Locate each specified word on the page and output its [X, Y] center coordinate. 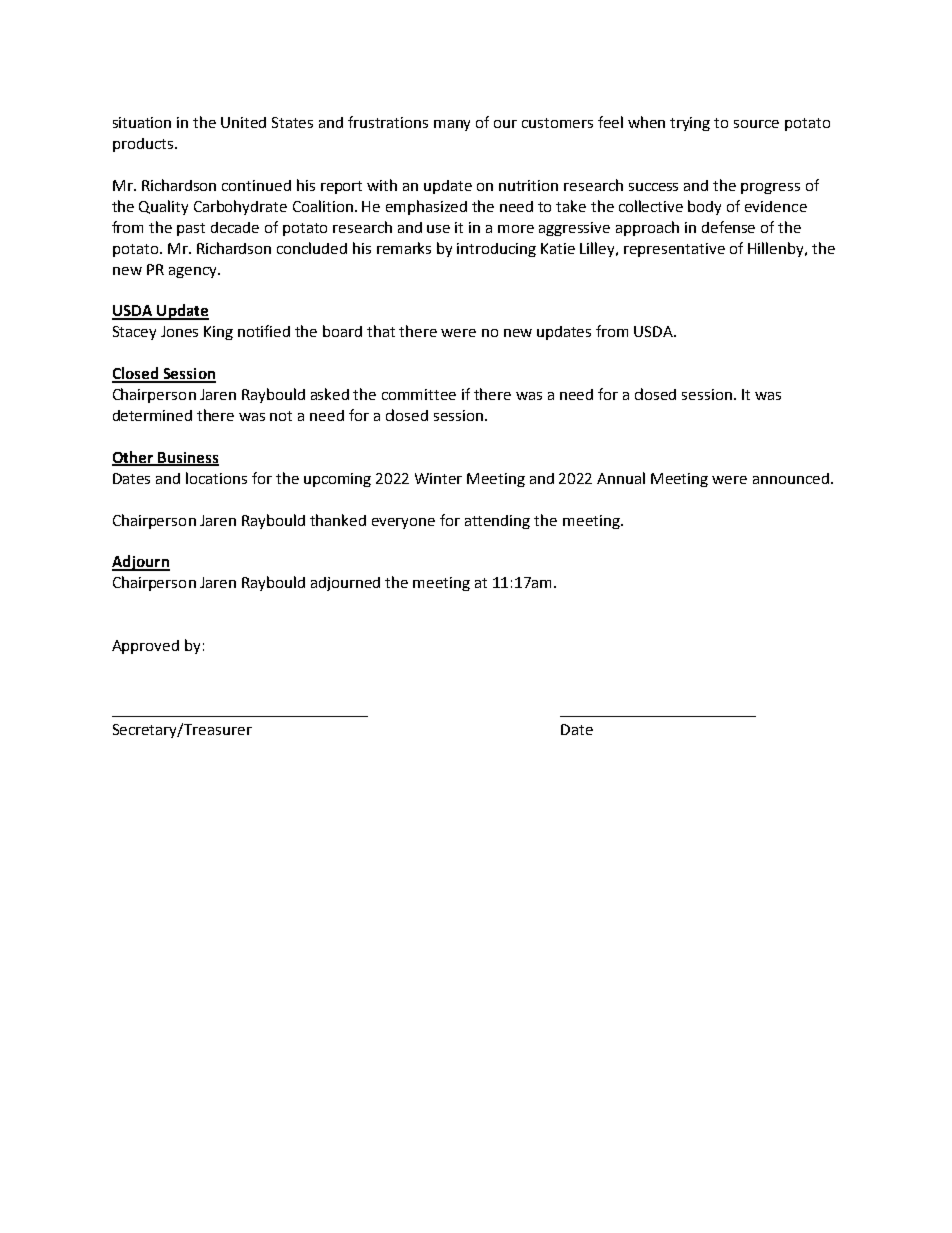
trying [690, 124]
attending [497, 522]
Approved [145, 647]
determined [152, 415]
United [243, 122]
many [452, 125]
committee [419, 394]
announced [791, 478]
